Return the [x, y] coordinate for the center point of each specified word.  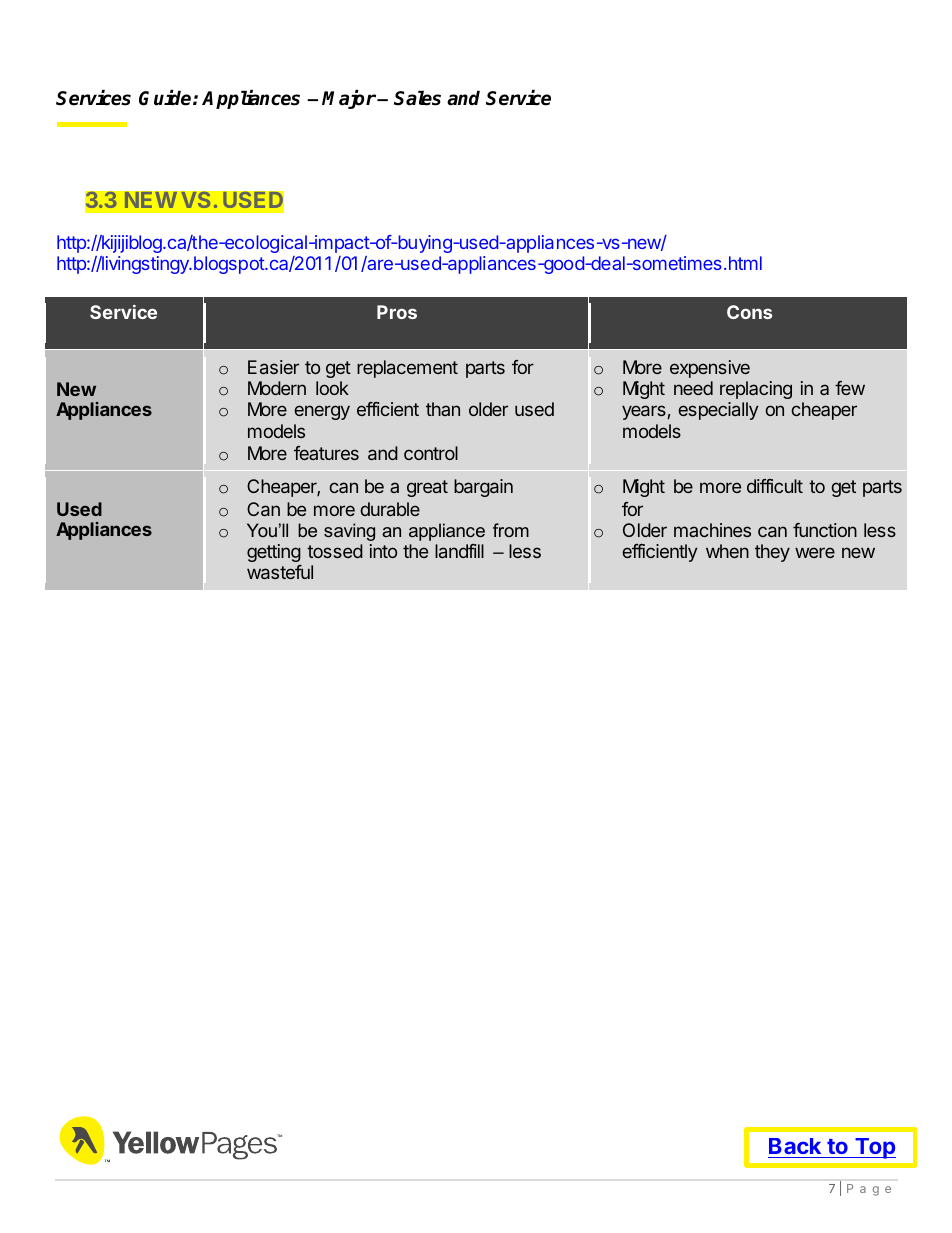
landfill [459, 551]
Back [795, 1146]
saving [349, 532]
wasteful [280, 572]
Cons [749, 312]
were [815, 552]
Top [874, 1148]
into [383, 551]
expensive [710, 369]
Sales [417, 98]
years [644, 412]
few [850, 388]
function [825, 530]
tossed [335, 551]
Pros [397, 312]
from [511, 530]
